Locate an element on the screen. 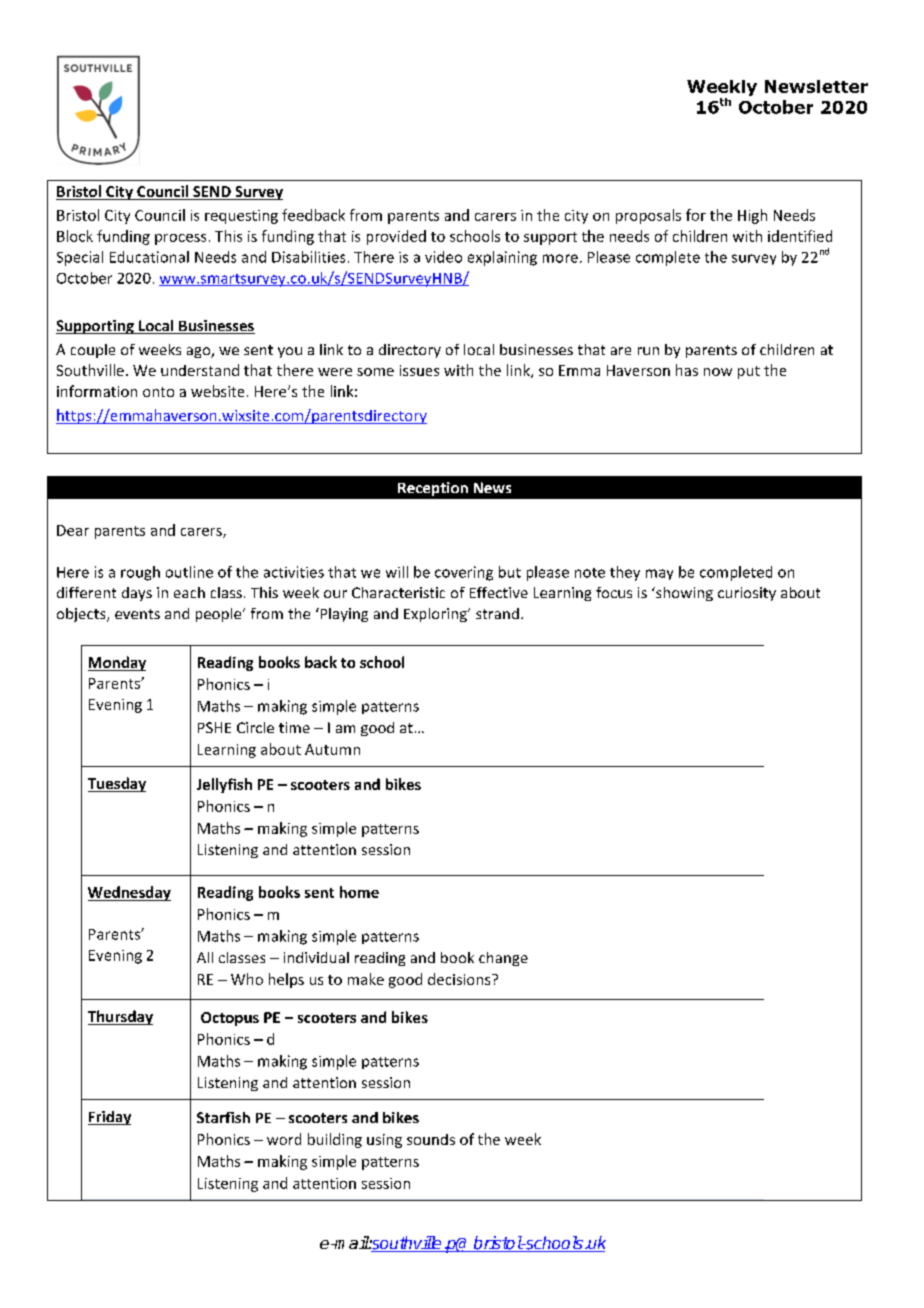 This screenshot has height=1308, width=924. High is located at coordinates (752, 216).
